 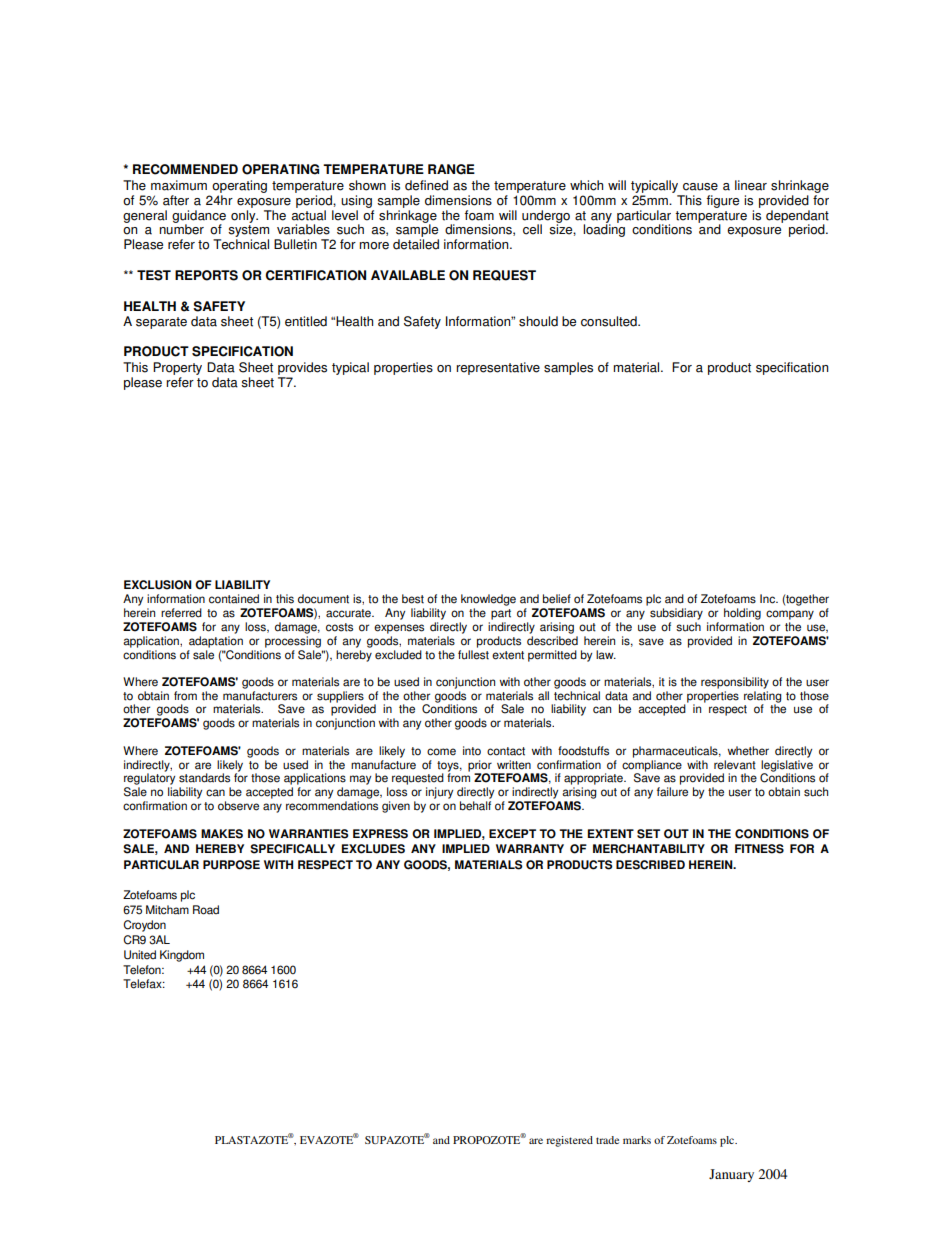 I want to click on fullest, so click(x=473, y=655).
